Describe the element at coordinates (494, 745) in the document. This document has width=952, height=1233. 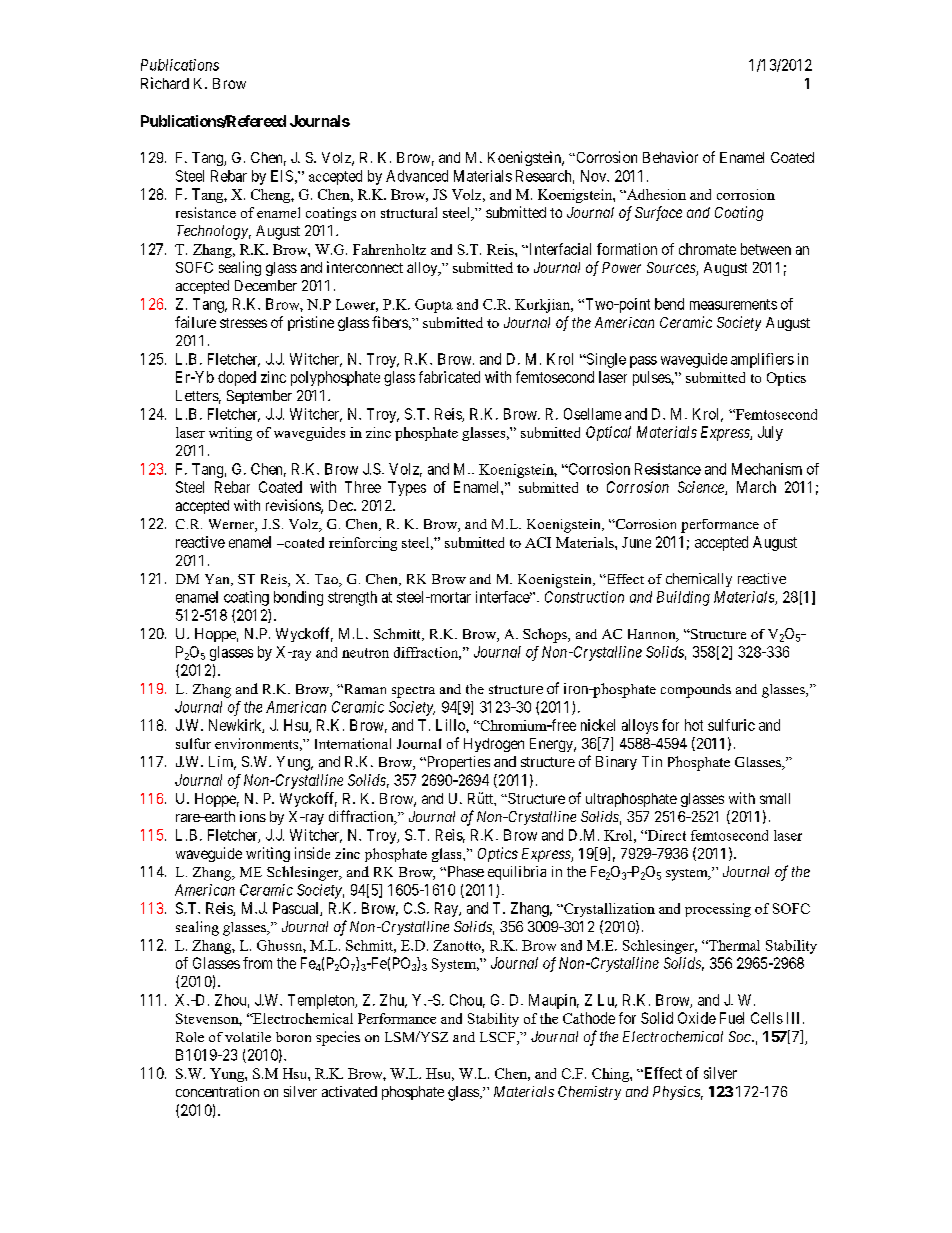
I see `Hydrogen` at that location.
